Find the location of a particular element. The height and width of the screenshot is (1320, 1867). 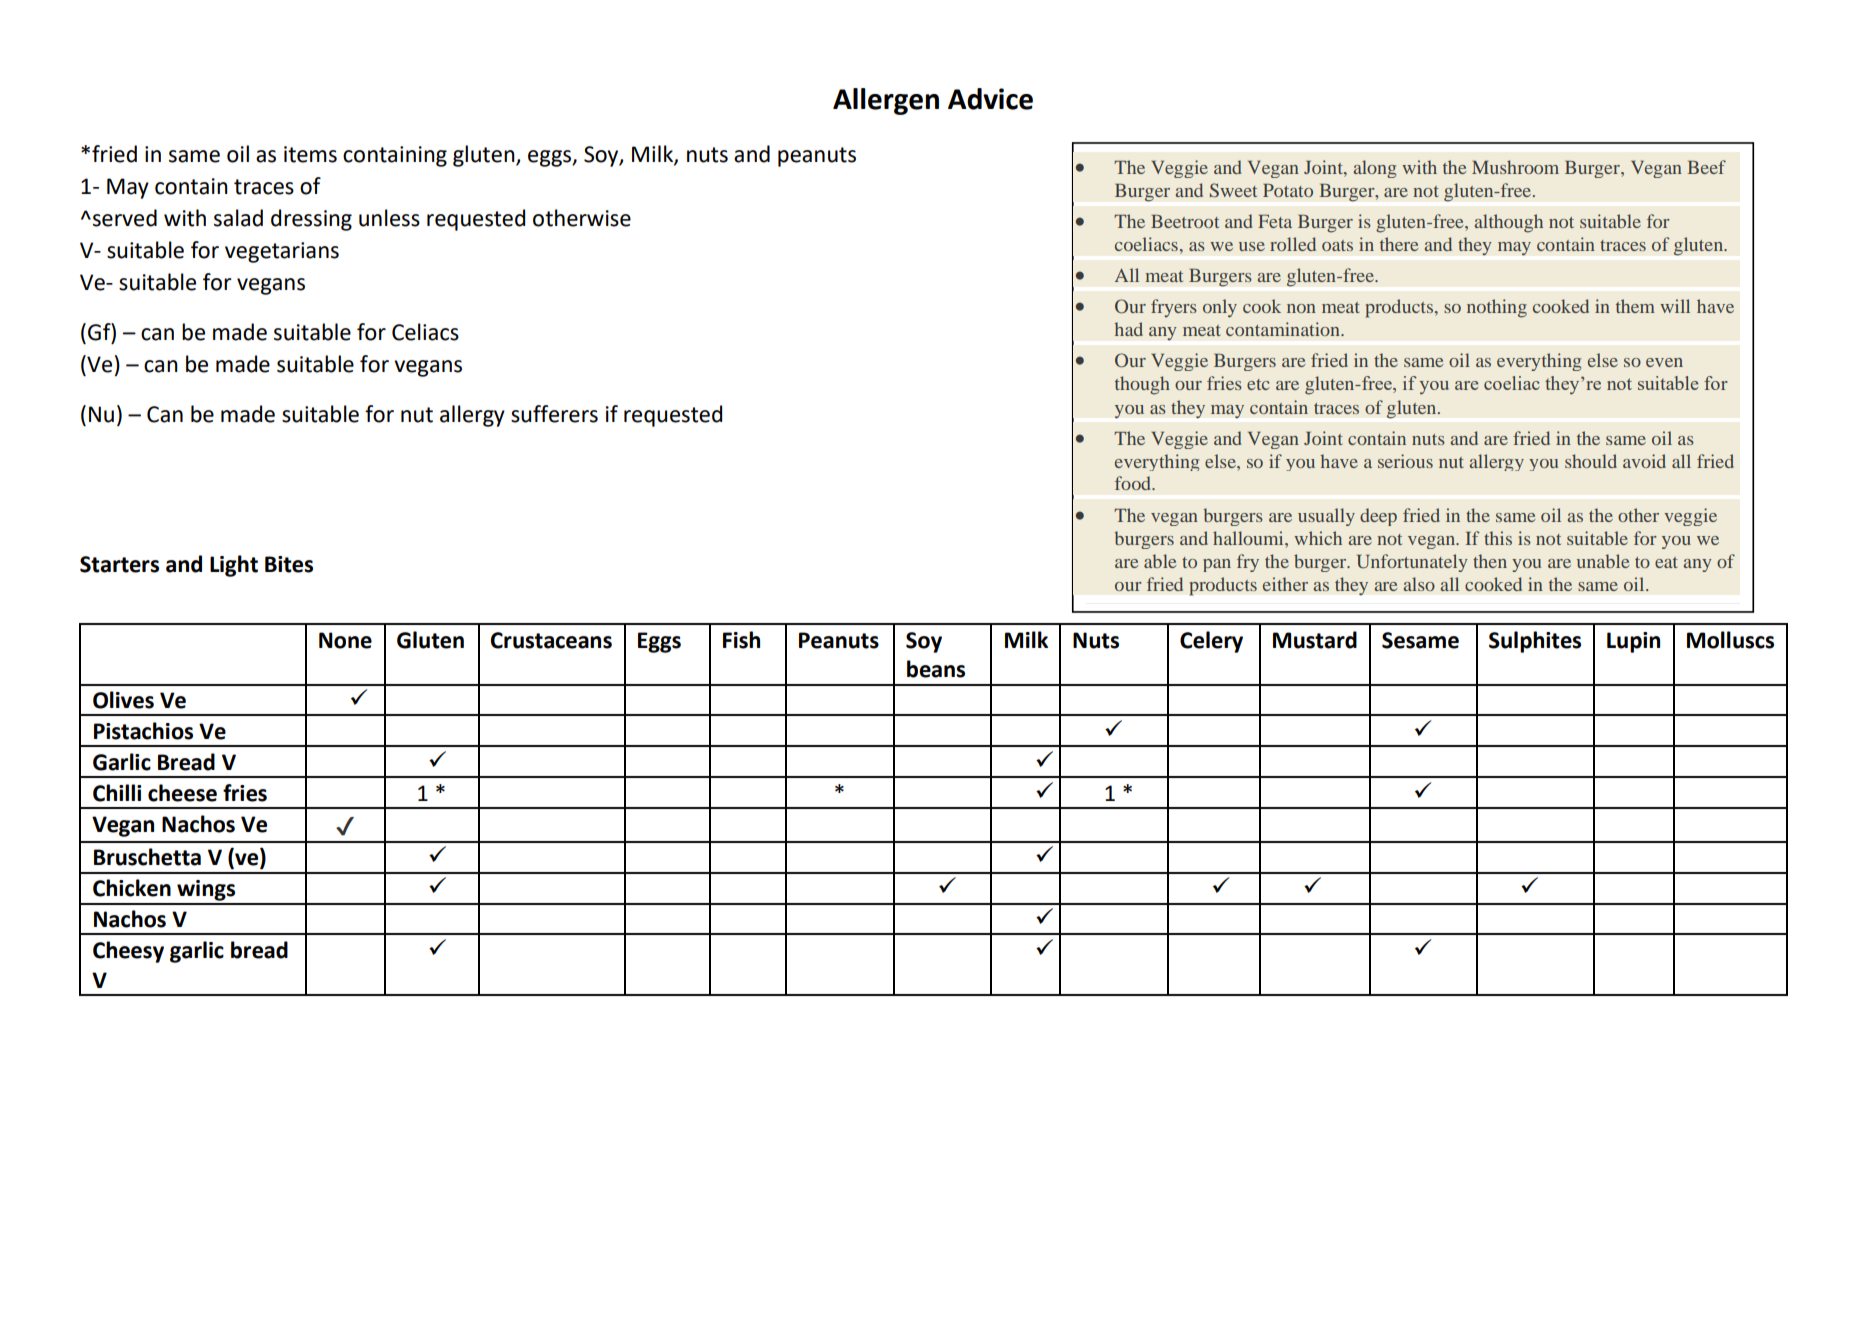

even is located at coordinates (1664, 362).
